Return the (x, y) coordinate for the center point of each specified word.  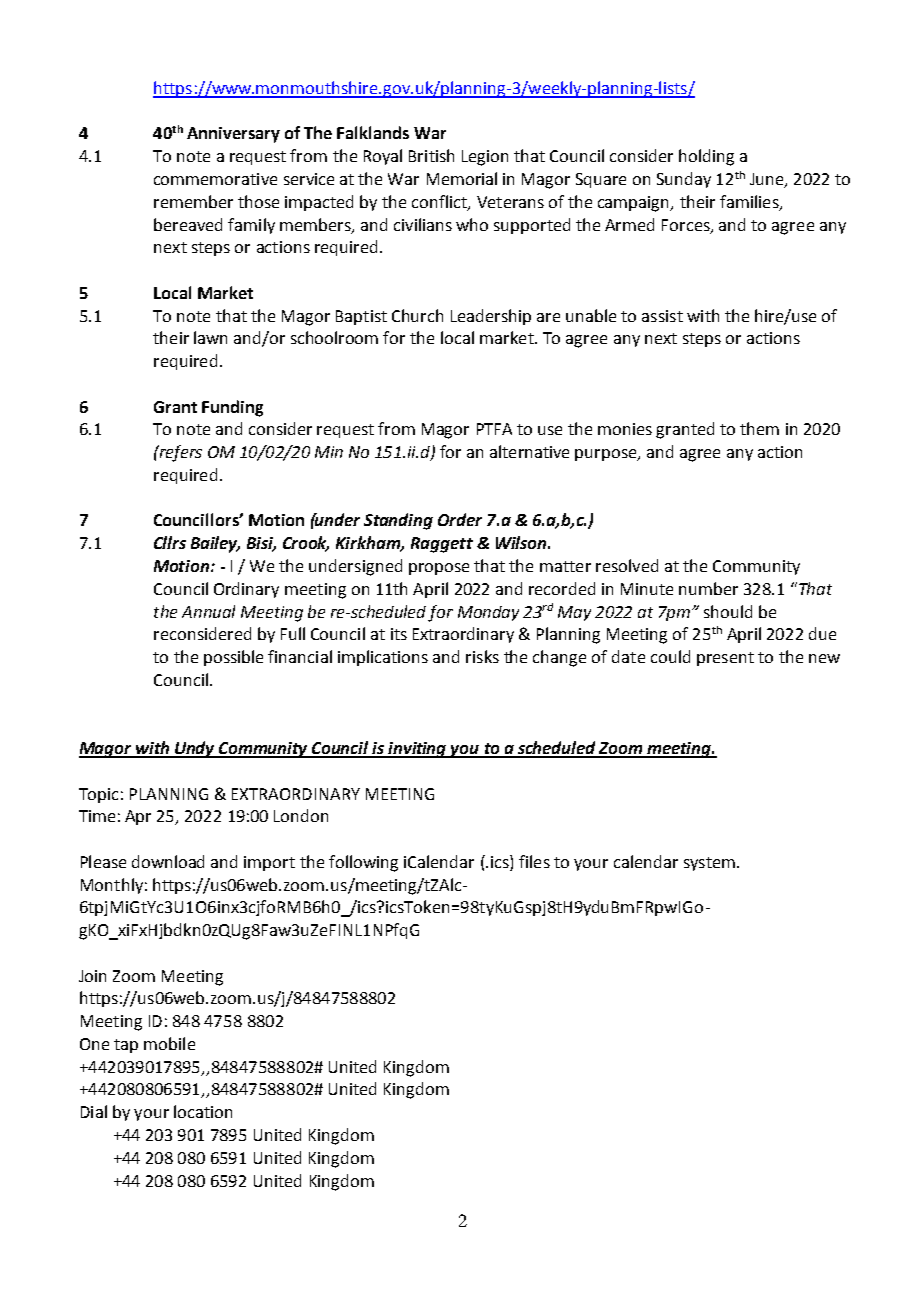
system (709, 864)
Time (97, 816)
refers (179, 453)
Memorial (462, 178)
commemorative (215, 179)
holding (706, 157)
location (203, 1111)
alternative (529, 451)
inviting (417, 750)
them (759, 428)
